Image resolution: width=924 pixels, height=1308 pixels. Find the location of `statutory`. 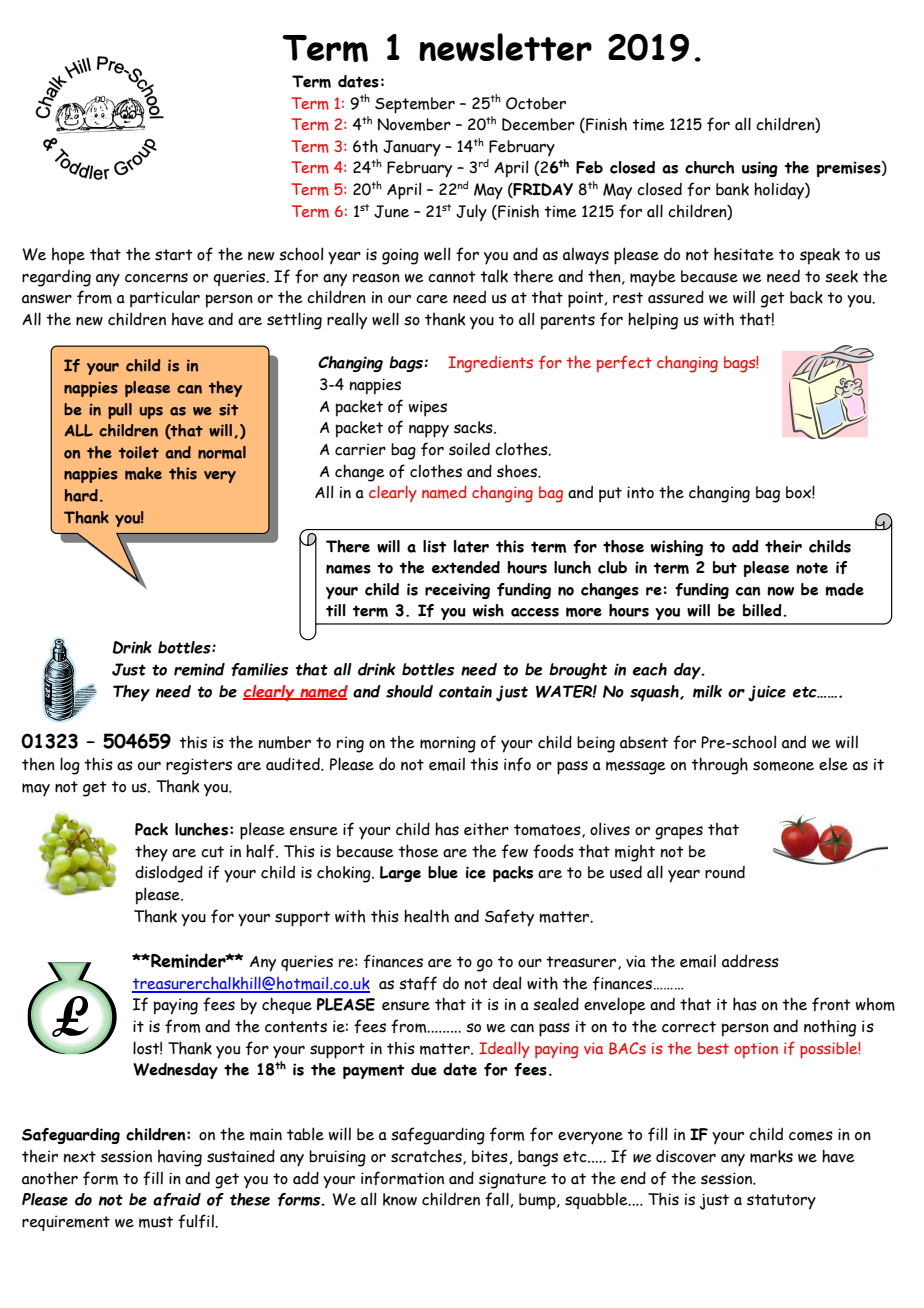

statutory is located at coordinates (781, 1201).
